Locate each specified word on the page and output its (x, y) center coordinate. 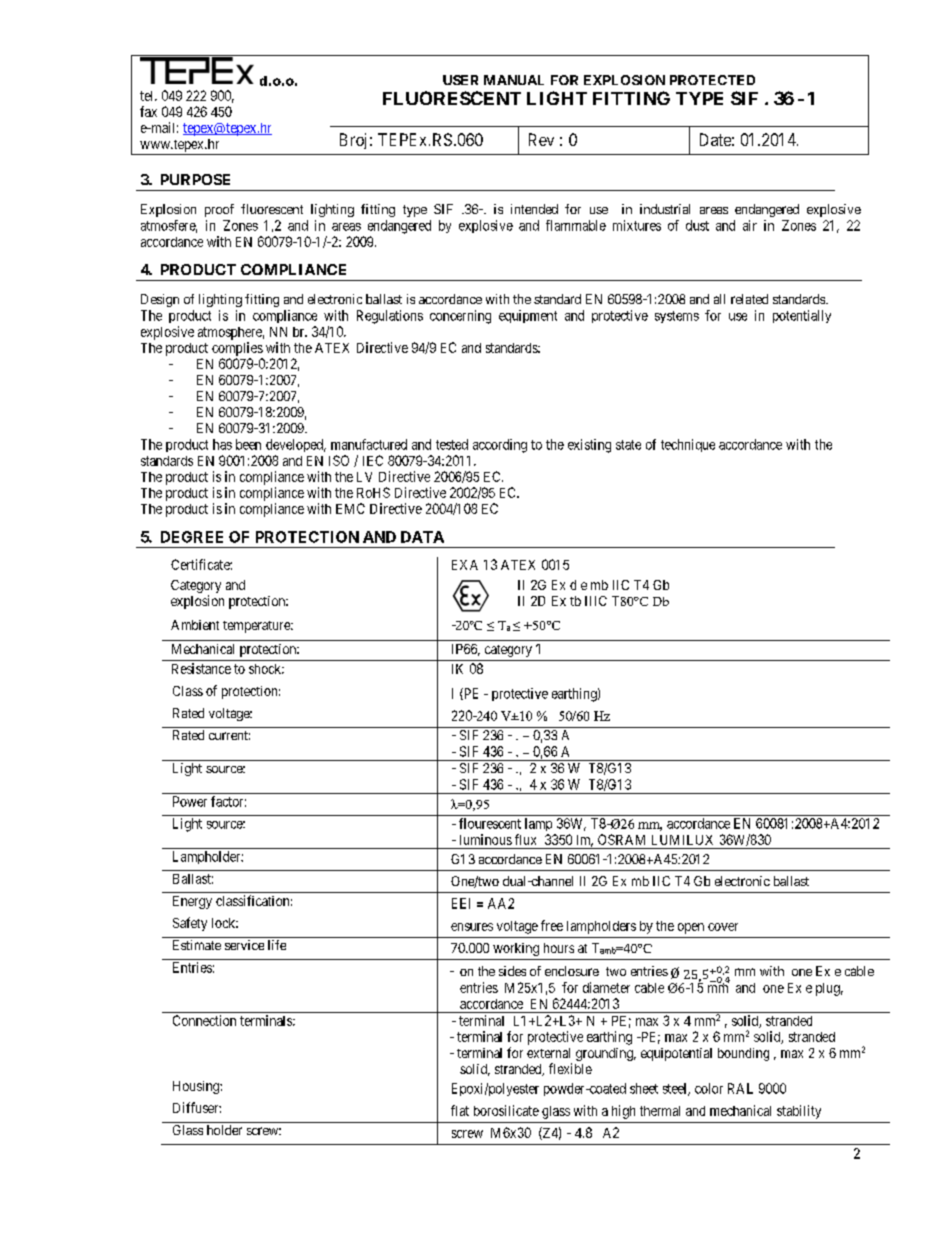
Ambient (195, 625)
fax (148, 111)
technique (688, 445)
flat (460, 1110)
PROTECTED (712, 80)
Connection (204, 1020)
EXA (465, 565)
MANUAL (514, 80)
